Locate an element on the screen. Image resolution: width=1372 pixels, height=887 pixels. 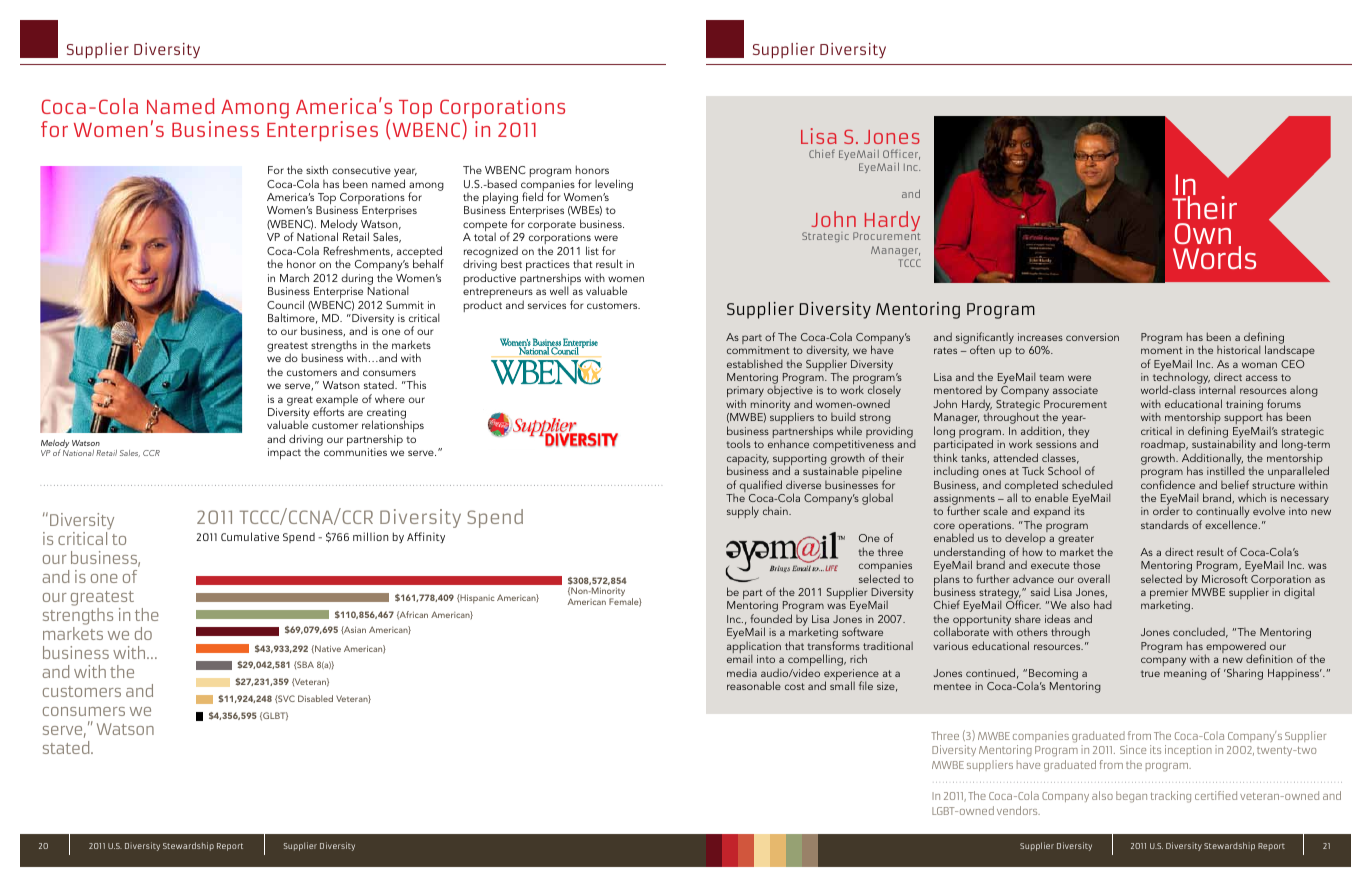
vendors is located at coordinates (1018, 810).
